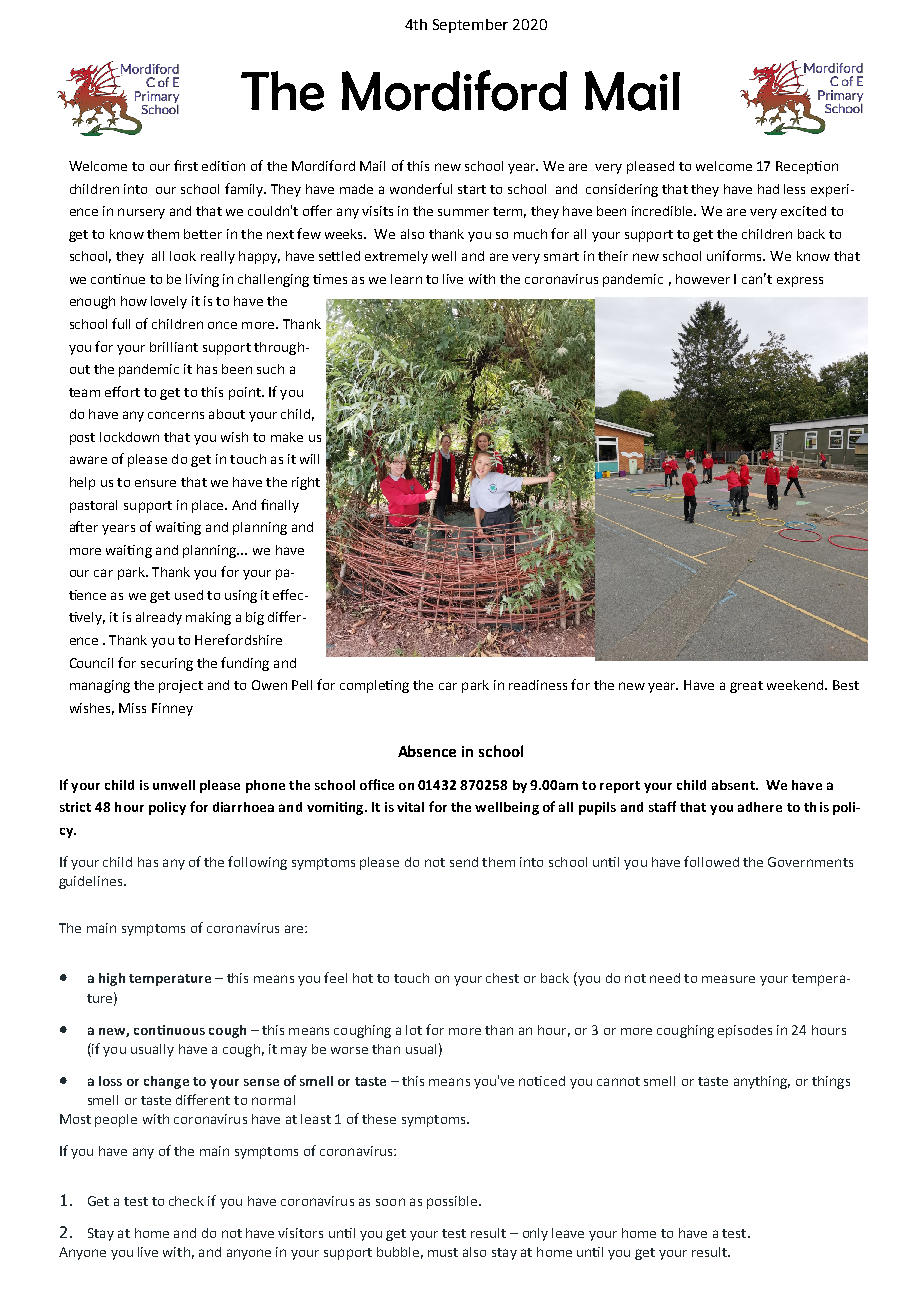 Image resolution: width=924 pixels, height=1308 pixels. Describe the element at coordinates (470, 26) in the screenshot. I see `September` at that location.
